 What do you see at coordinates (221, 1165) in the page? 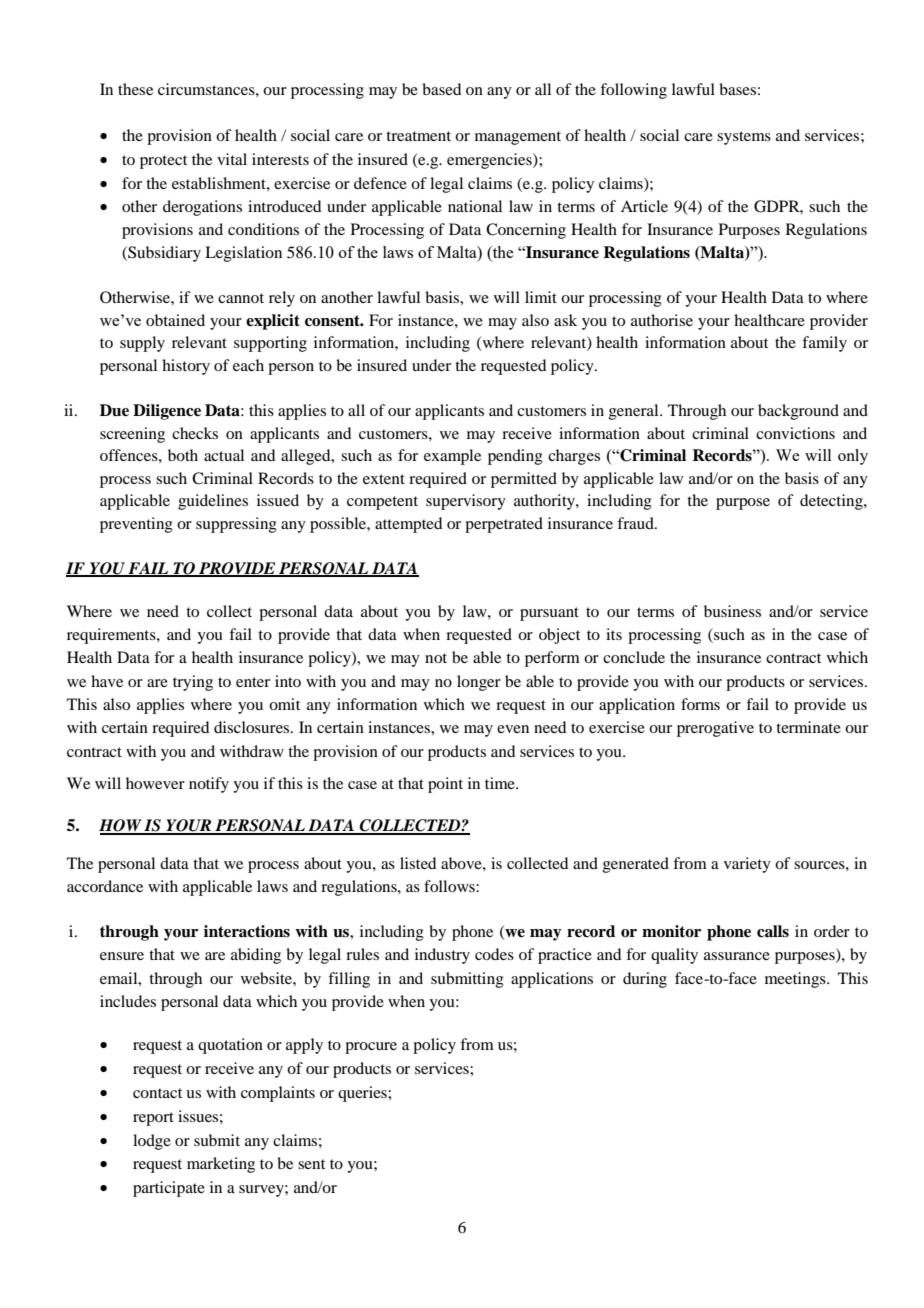
I see `marketing` at bounding box center [221, 1165].
